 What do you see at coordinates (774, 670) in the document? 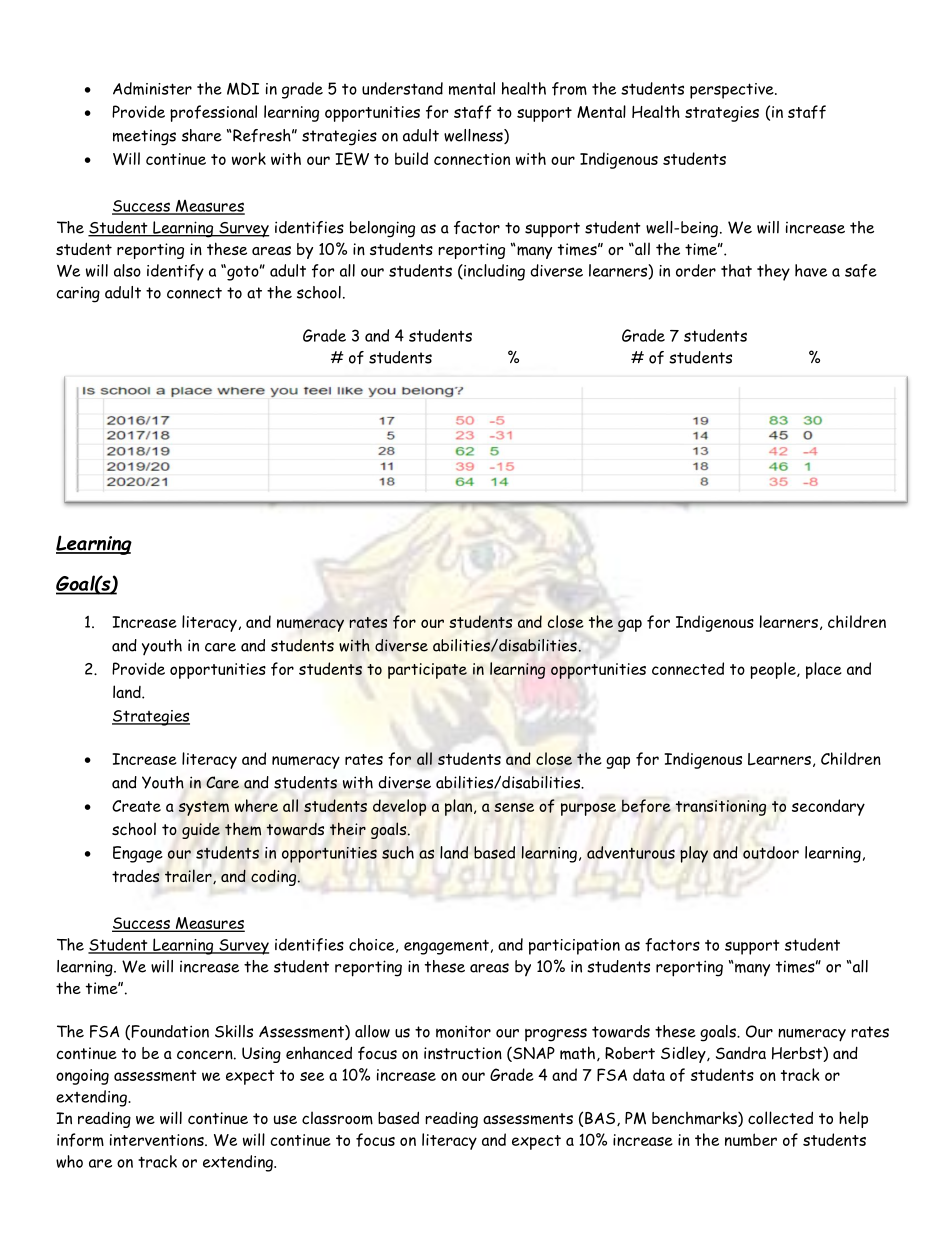
I see `people` at bounding box center [774, 670].
